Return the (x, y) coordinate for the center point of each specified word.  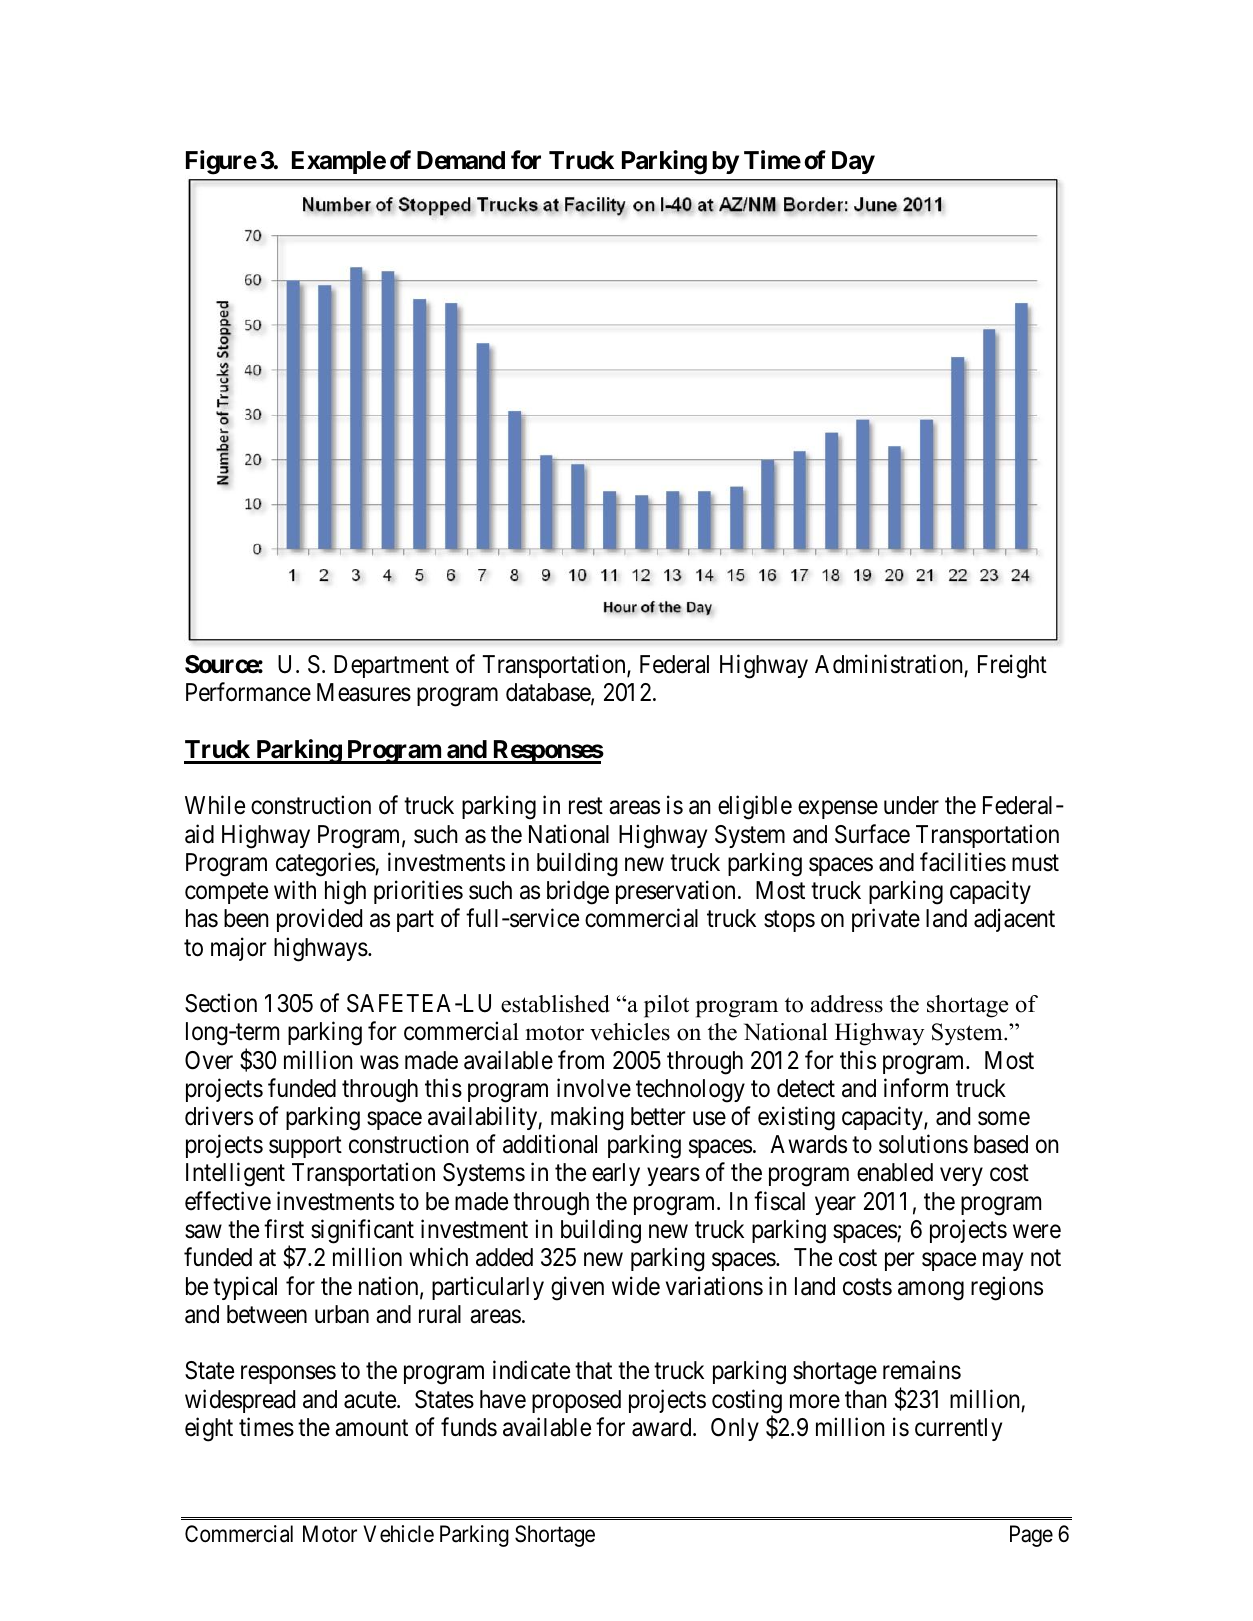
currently (958, 1429)
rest (586, 806)
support (305, 1147)
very (961, 1177)
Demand (461, 160)
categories (326, 864)
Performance (248, 692)
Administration (889, 664)
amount (371, 1428)
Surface (872, 834)
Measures (364, 692)
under (911, 805)
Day (853, 162)
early (616, 1174)
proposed (576, 1401)
